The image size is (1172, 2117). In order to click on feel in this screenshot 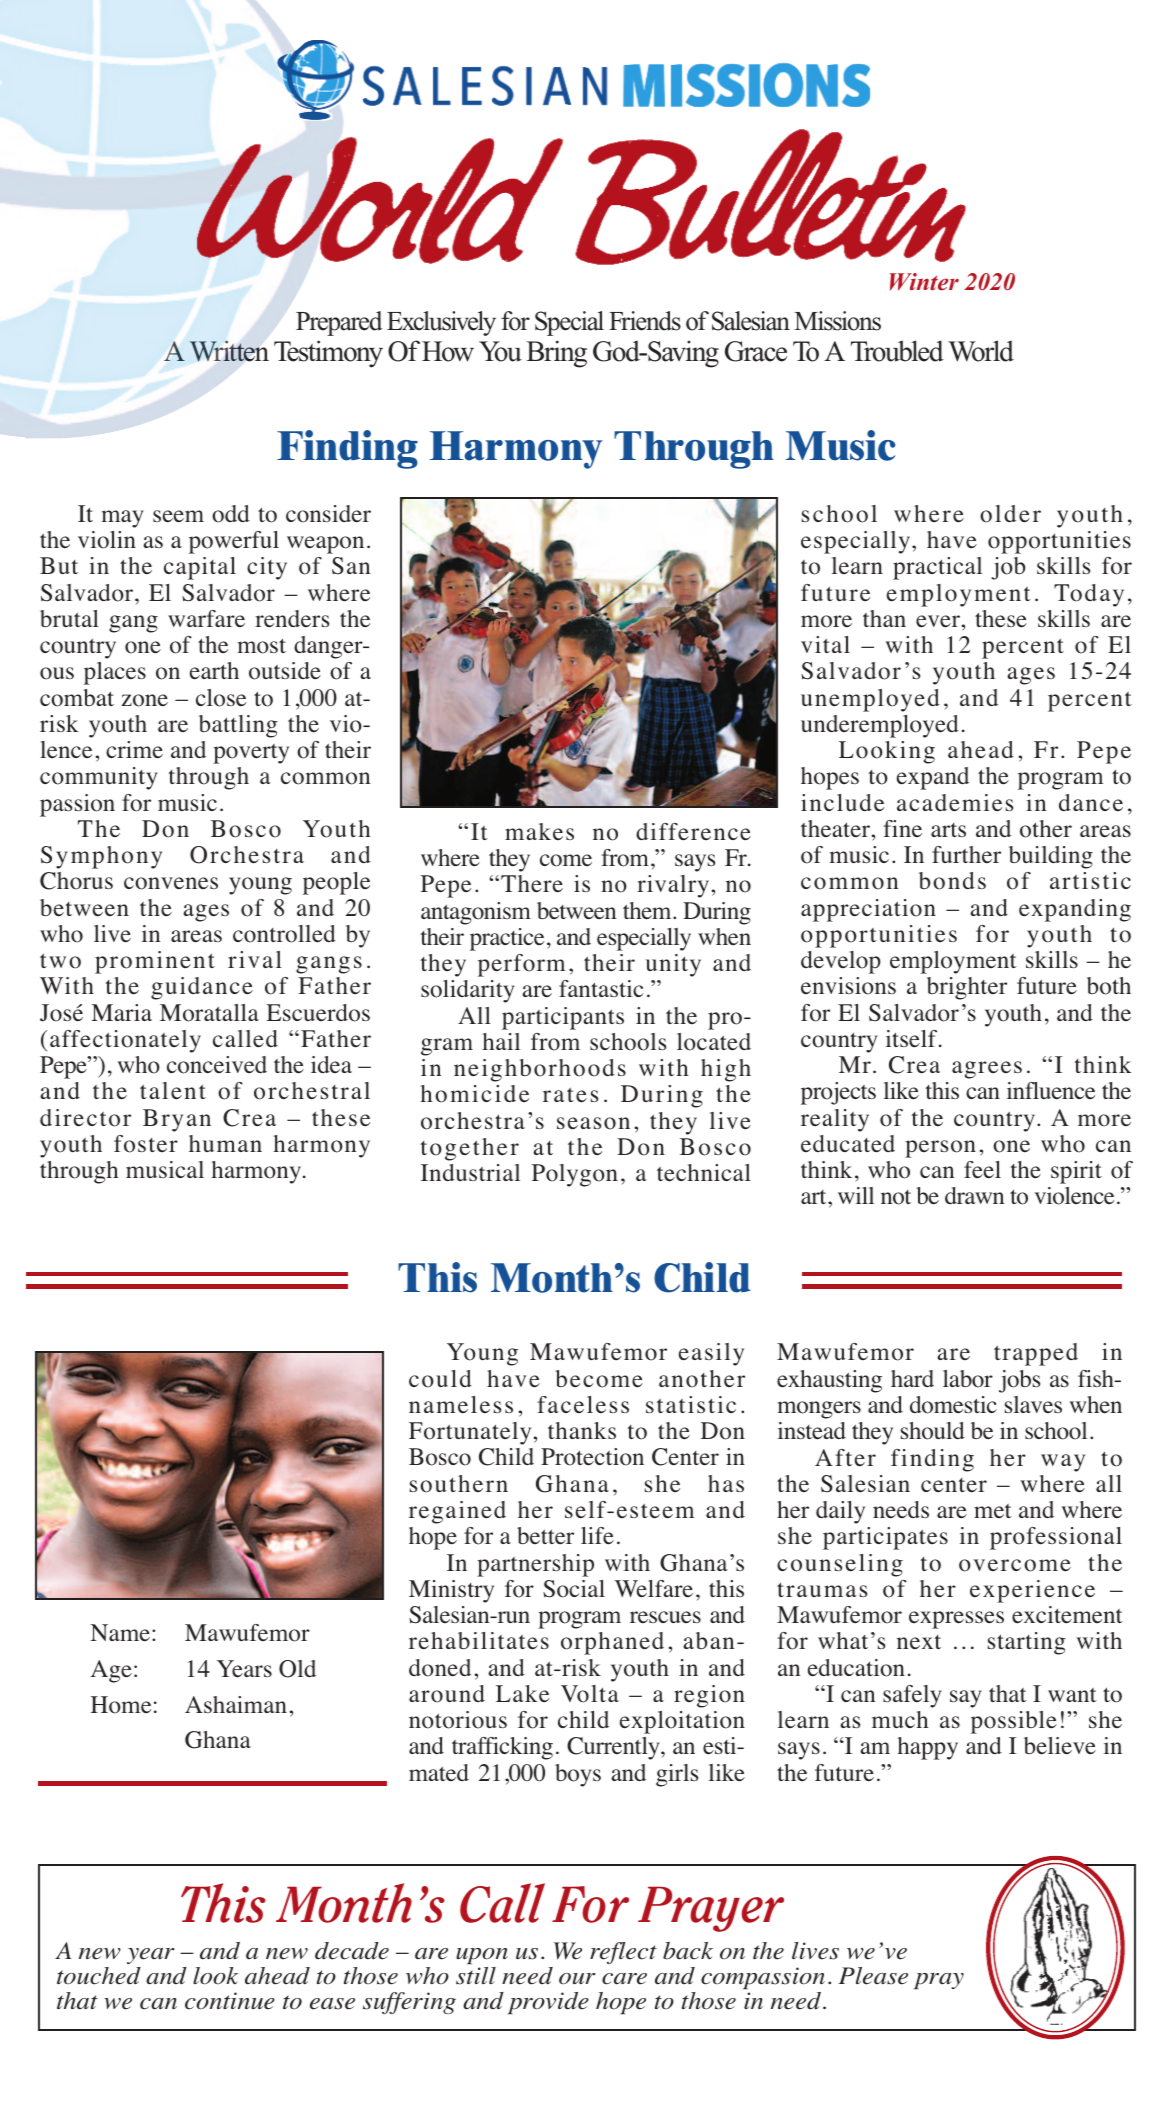, I will do `click(982, 1170)`.
